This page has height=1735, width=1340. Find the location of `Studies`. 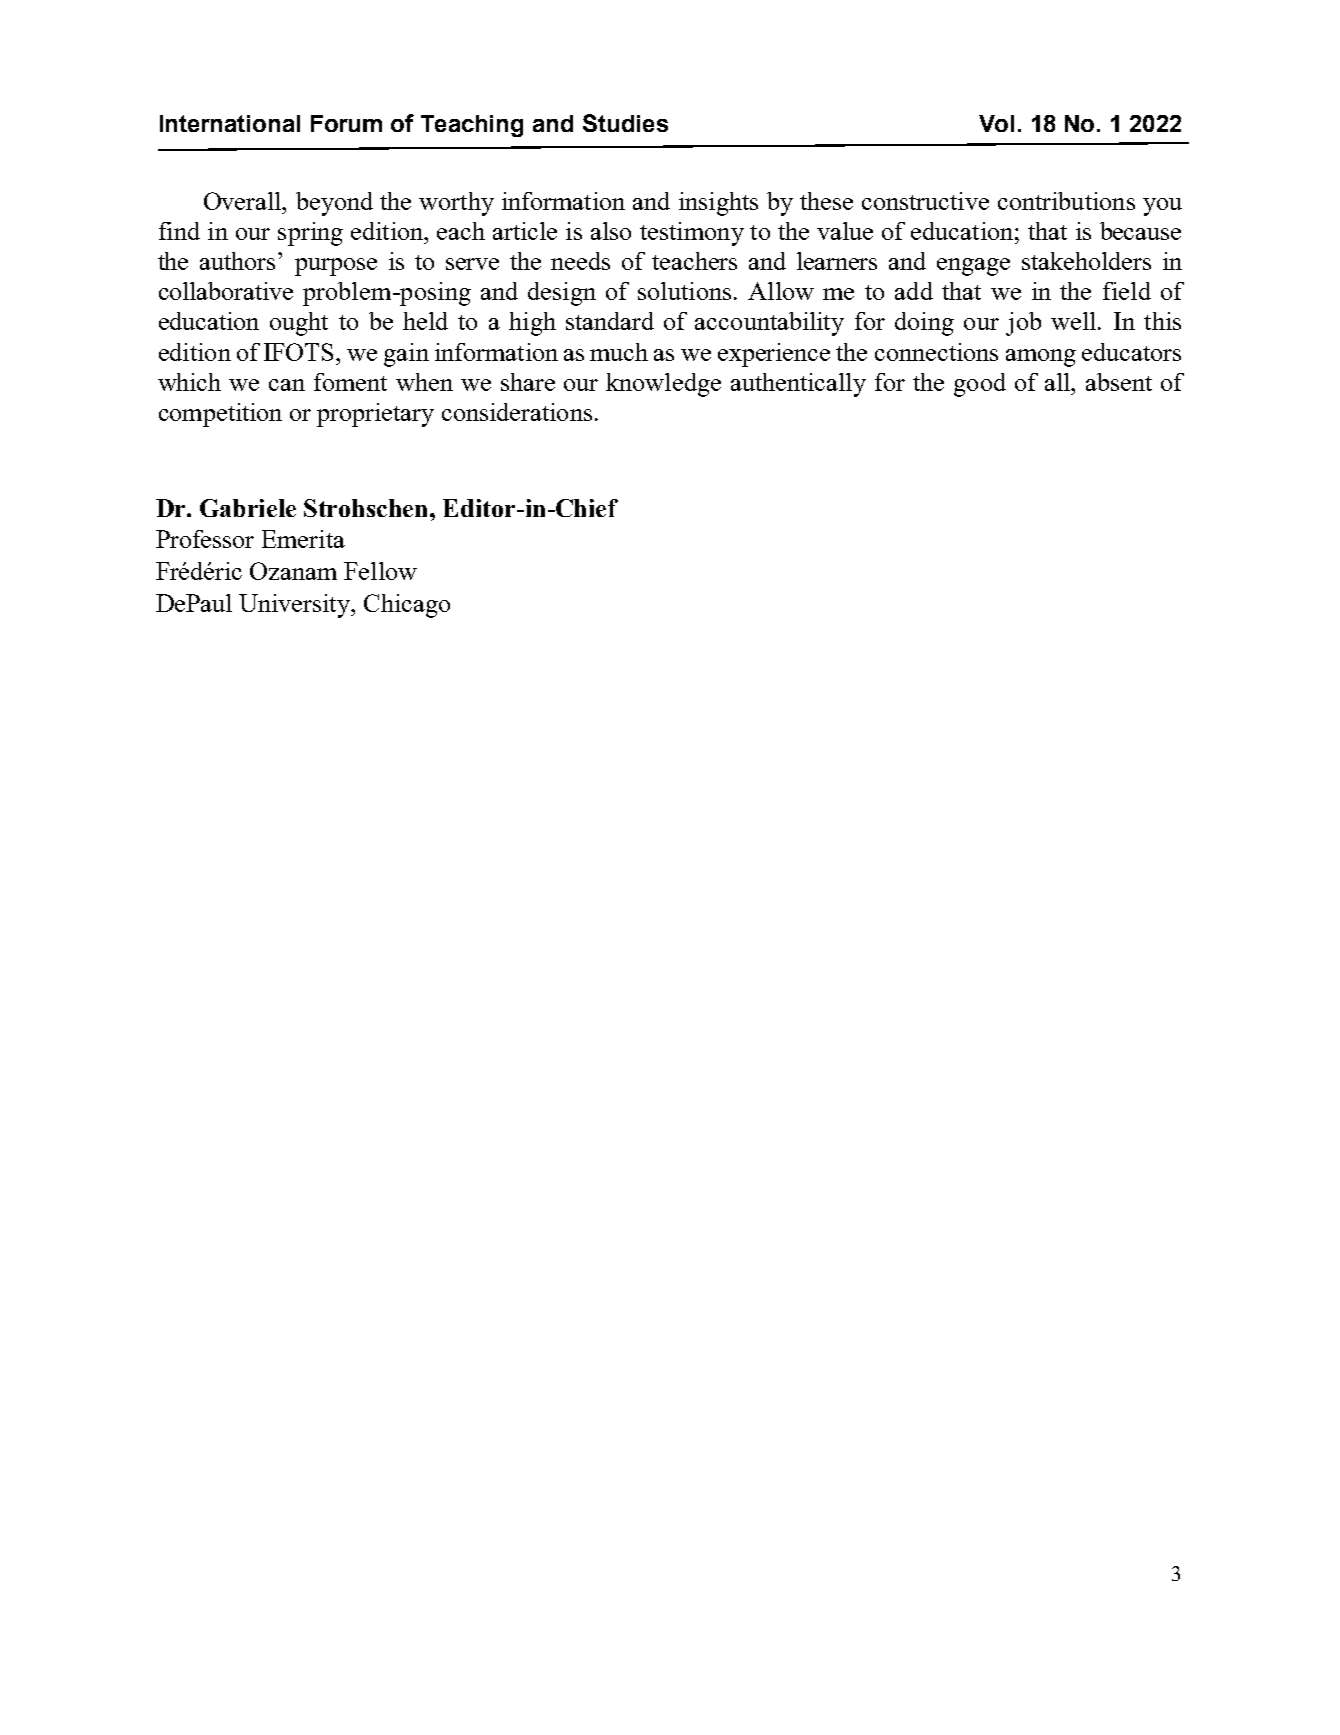

Studies is located at coordinates (625, 123).
